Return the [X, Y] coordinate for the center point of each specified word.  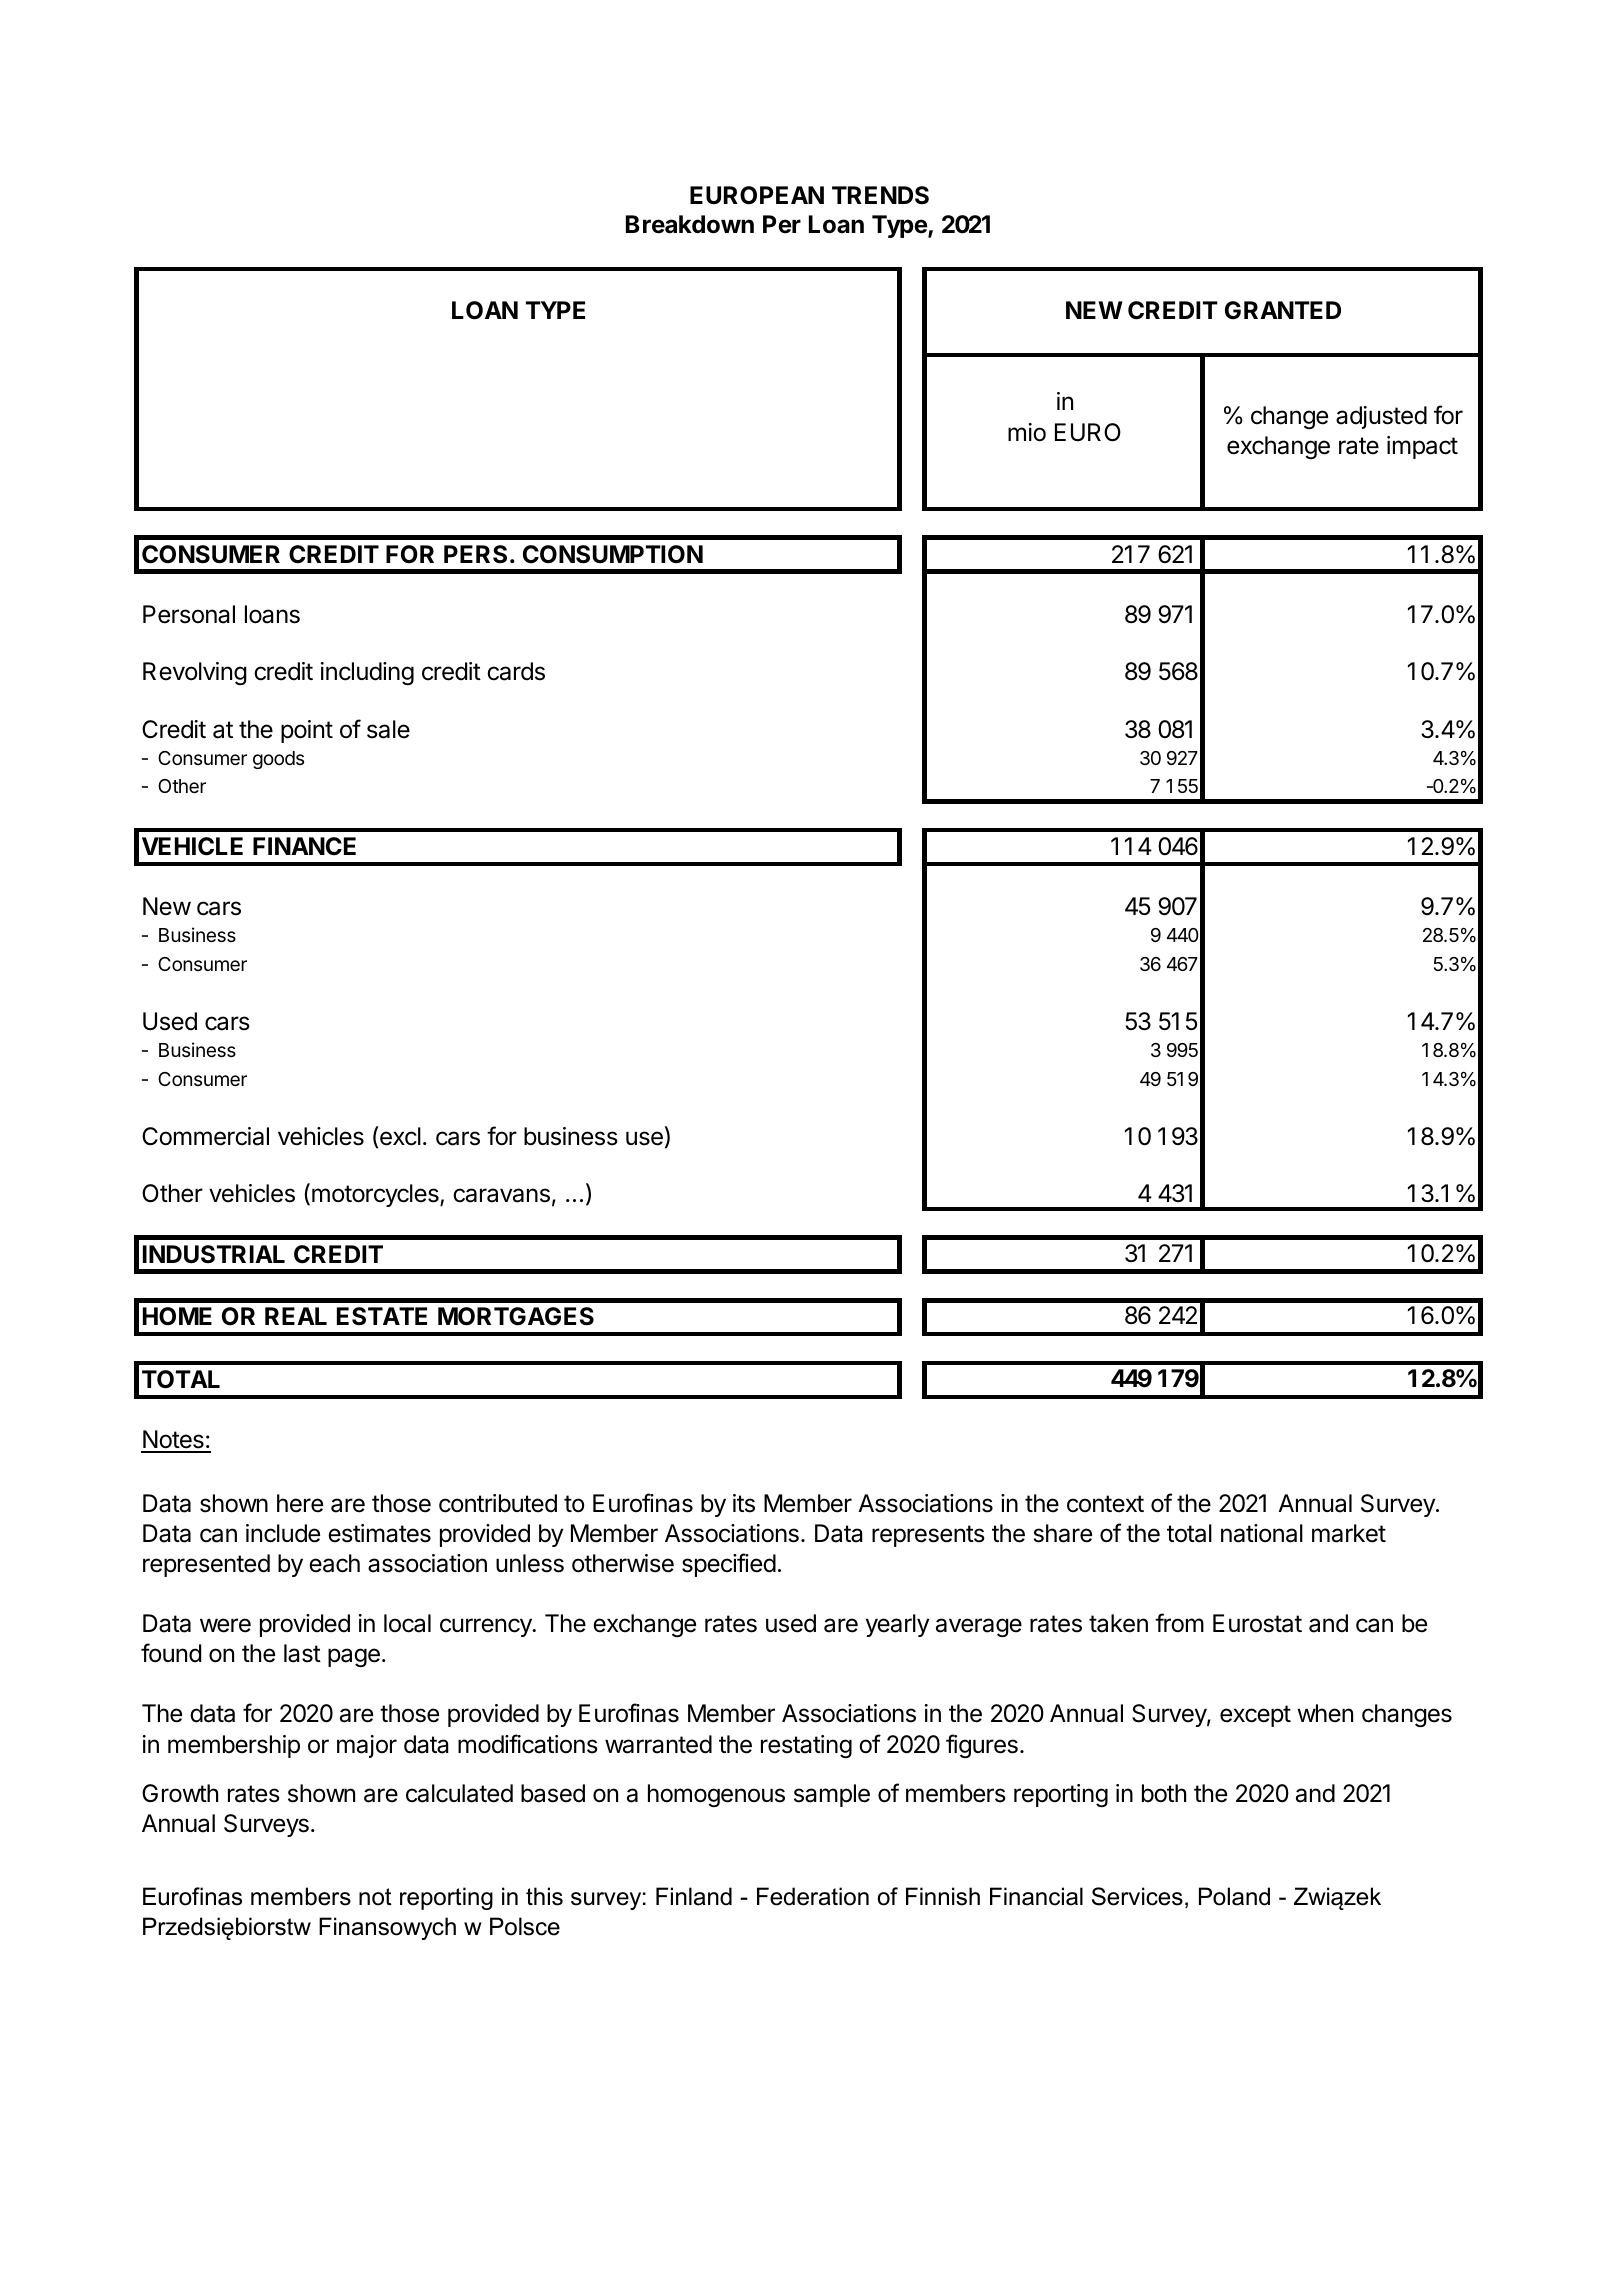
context [1105, 1504]
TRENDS [880, 195]
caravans [501, 1195]
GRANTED [1283, 310]
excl [400, 1136]
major [367, 1746]
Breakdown [690, 224]
